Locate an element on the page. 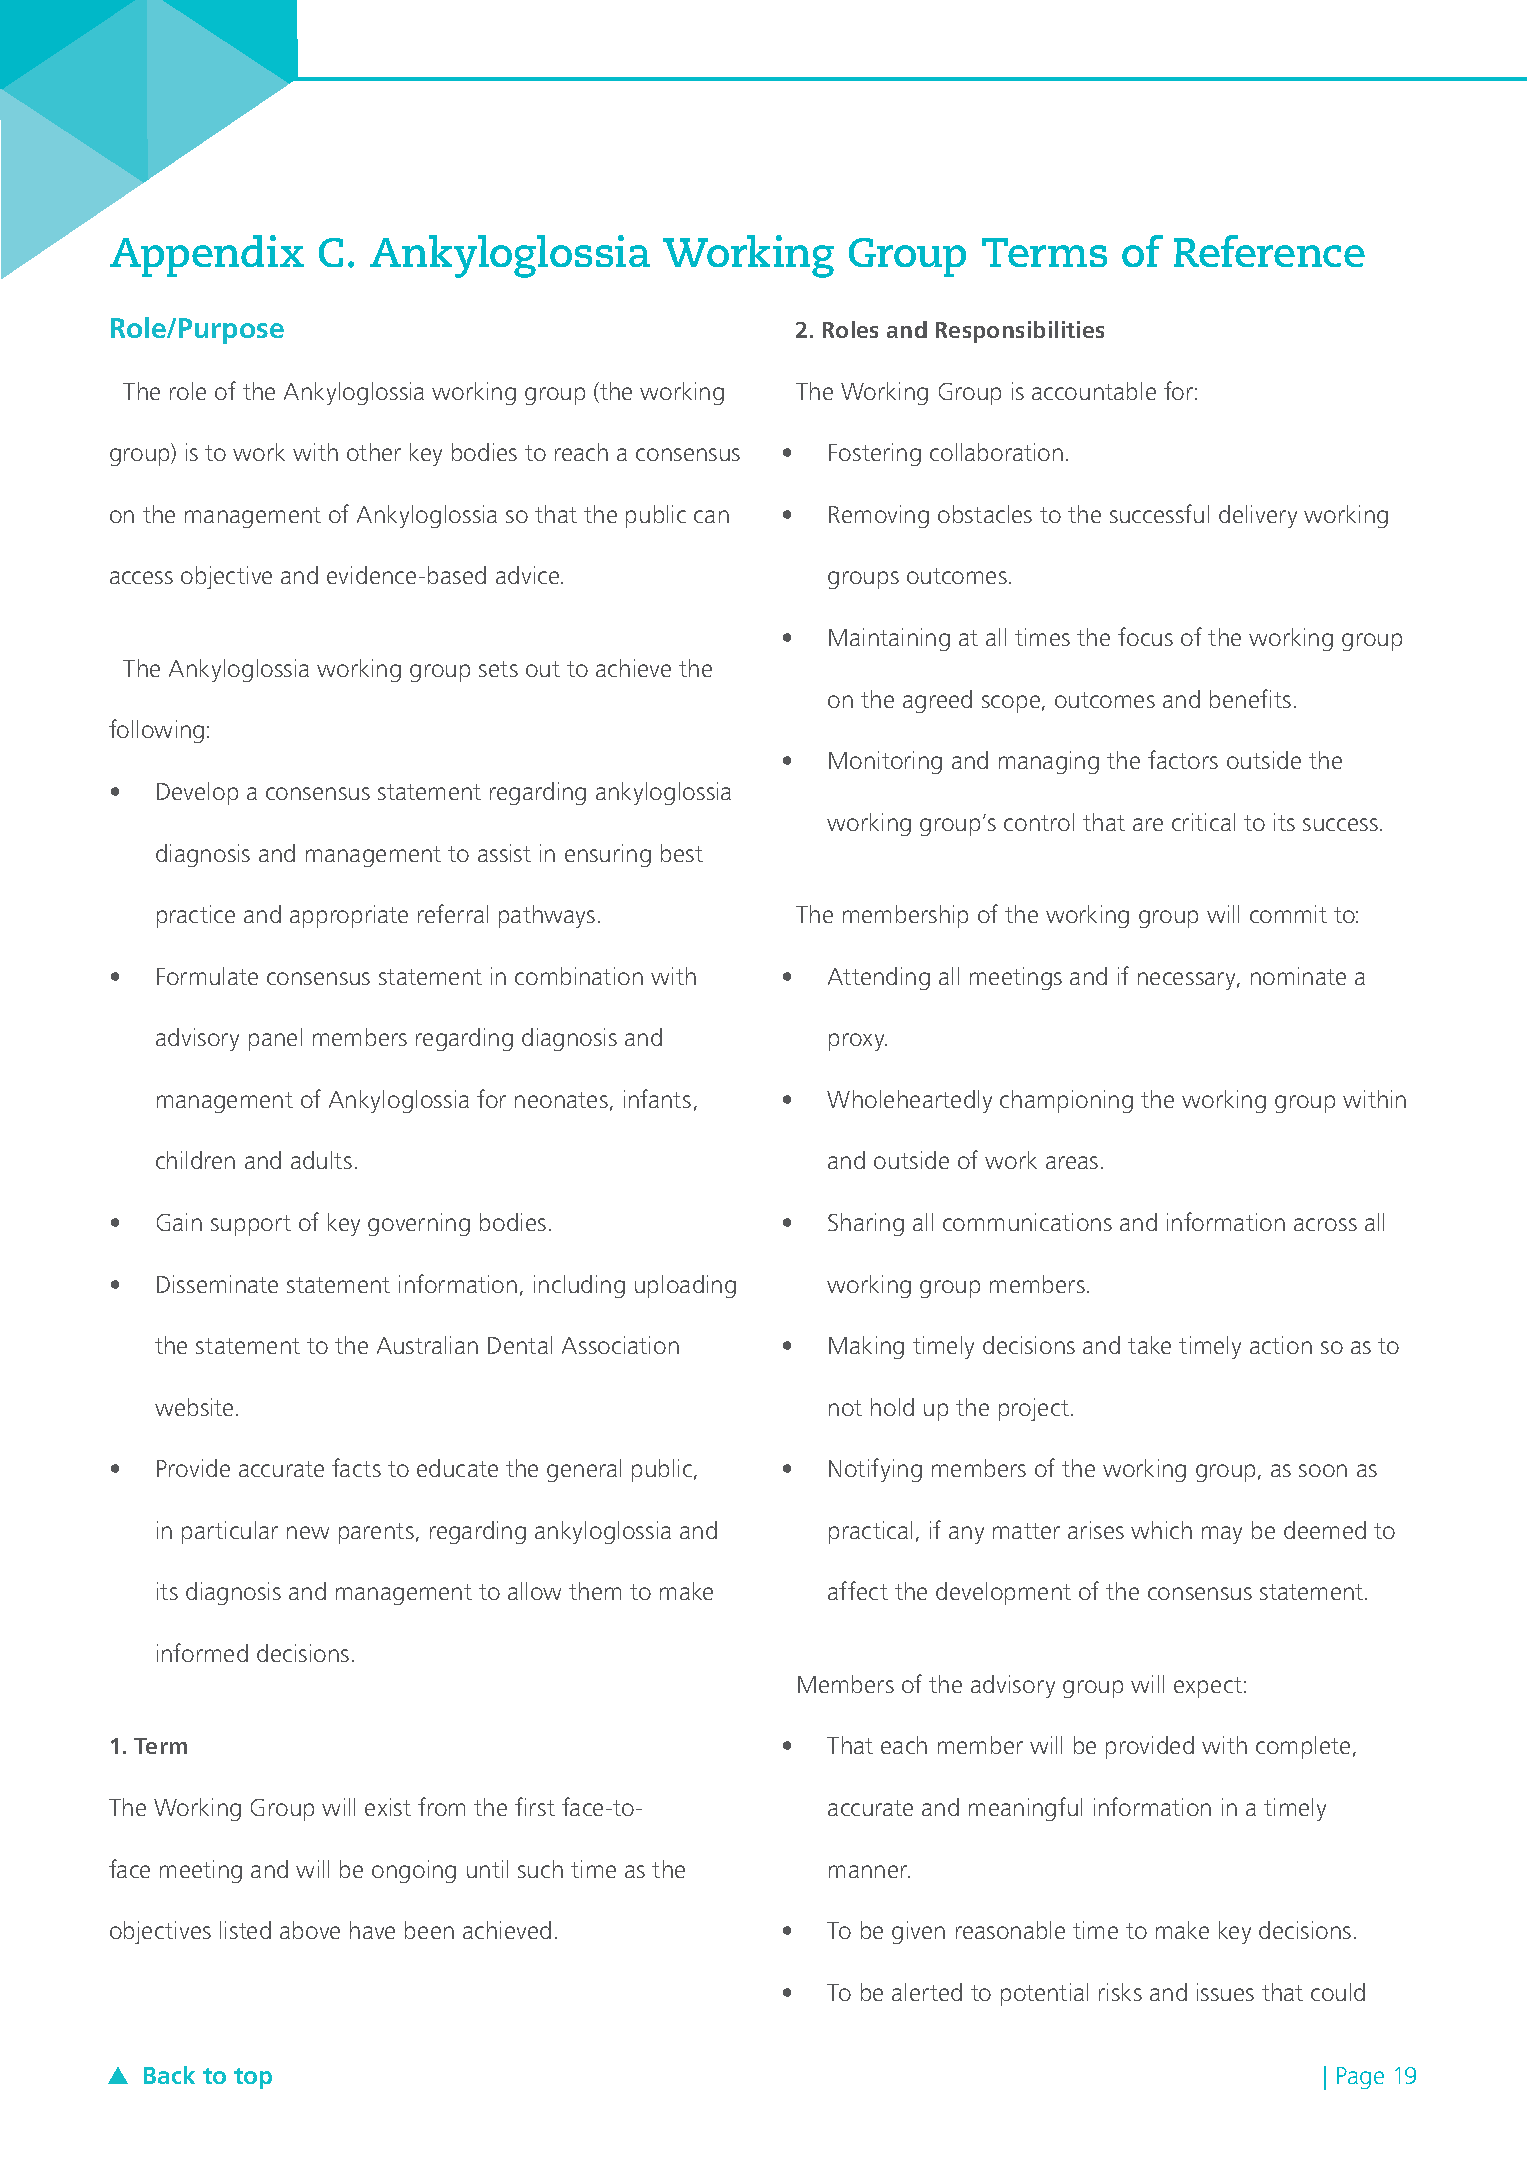 The image size is (1527, 2160). across is located at coordinates (1325, 1224).
